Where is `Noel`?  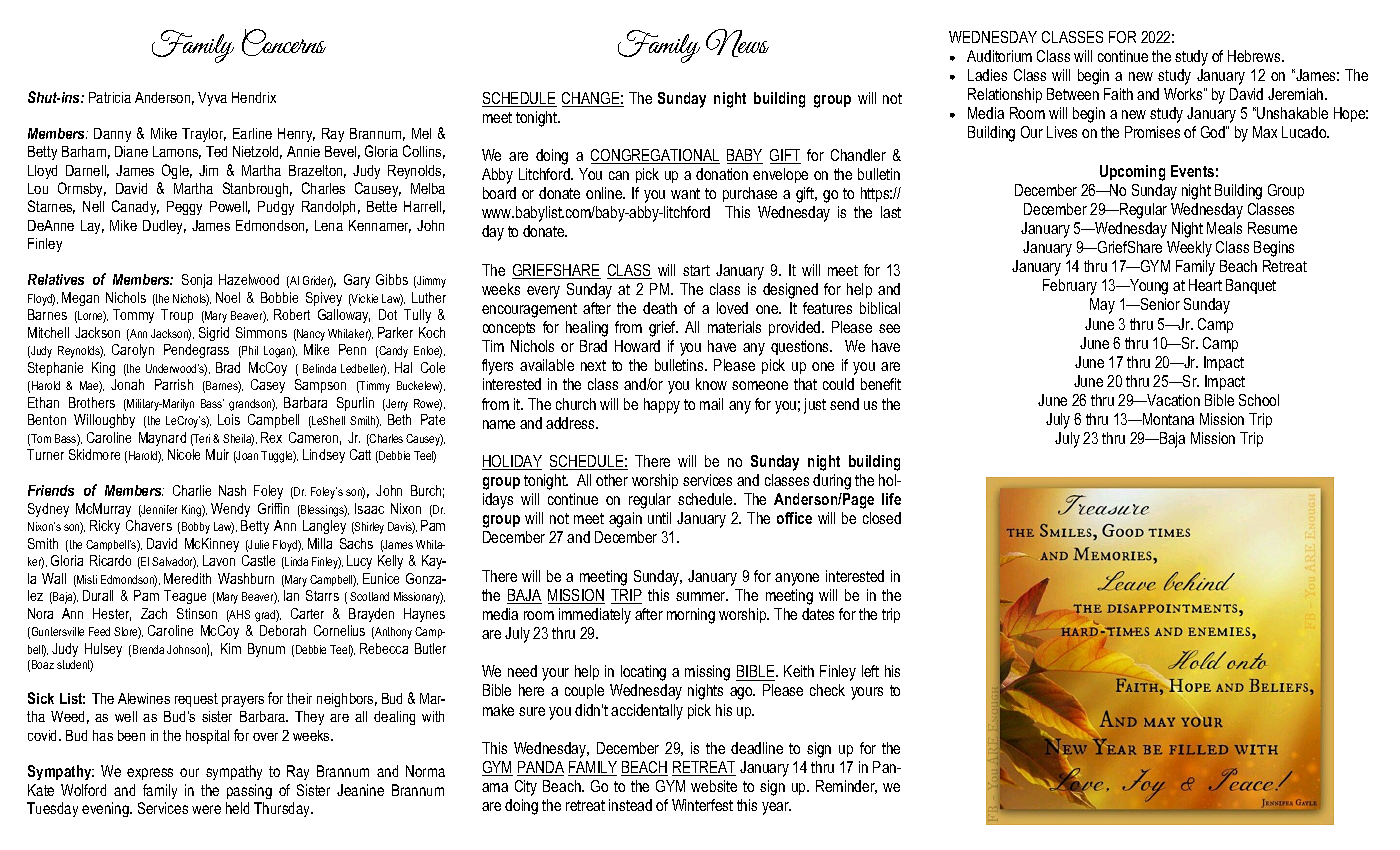
Noel is located at coordinates (228, 297).
